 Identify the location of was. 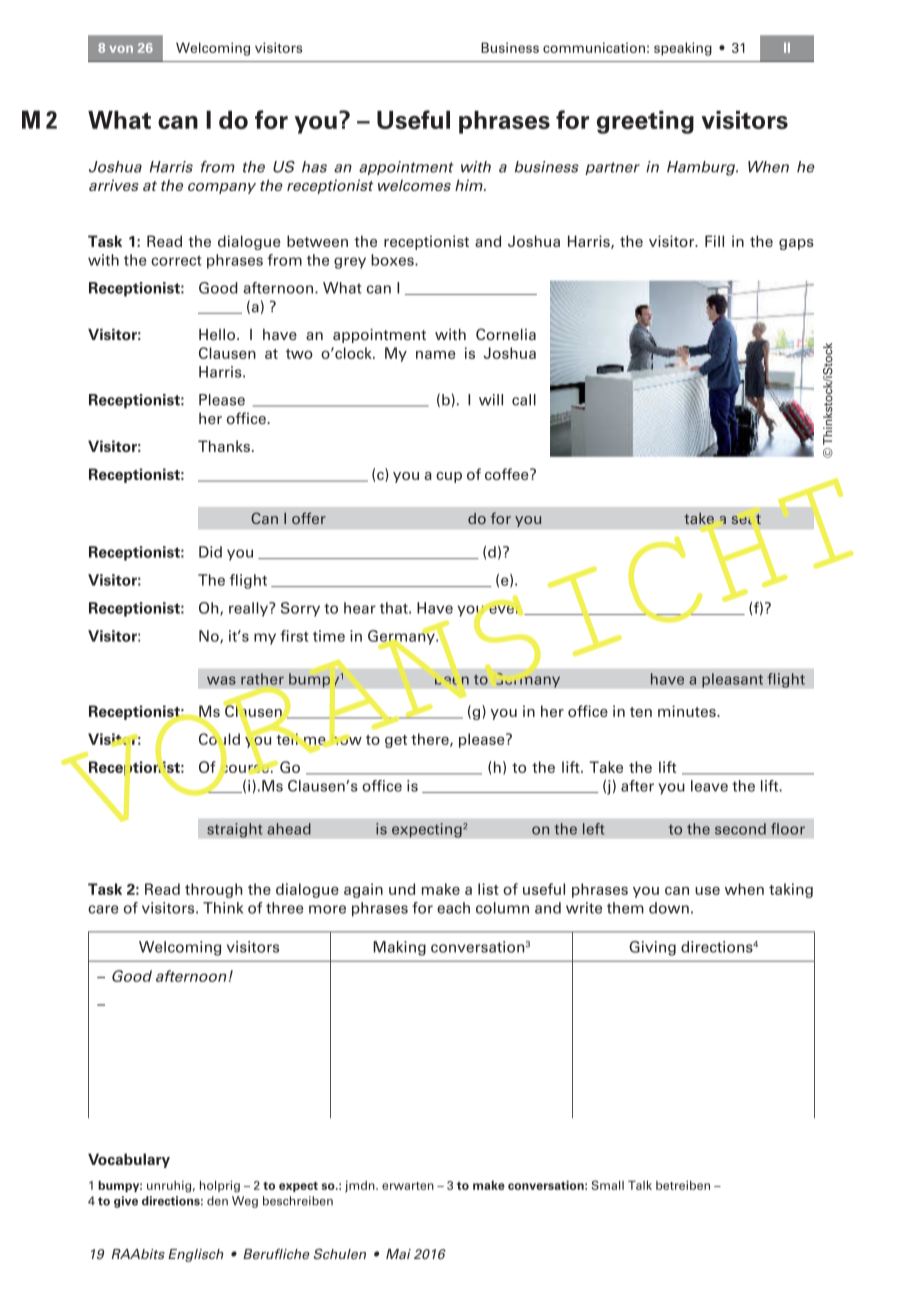
(221, 680).
